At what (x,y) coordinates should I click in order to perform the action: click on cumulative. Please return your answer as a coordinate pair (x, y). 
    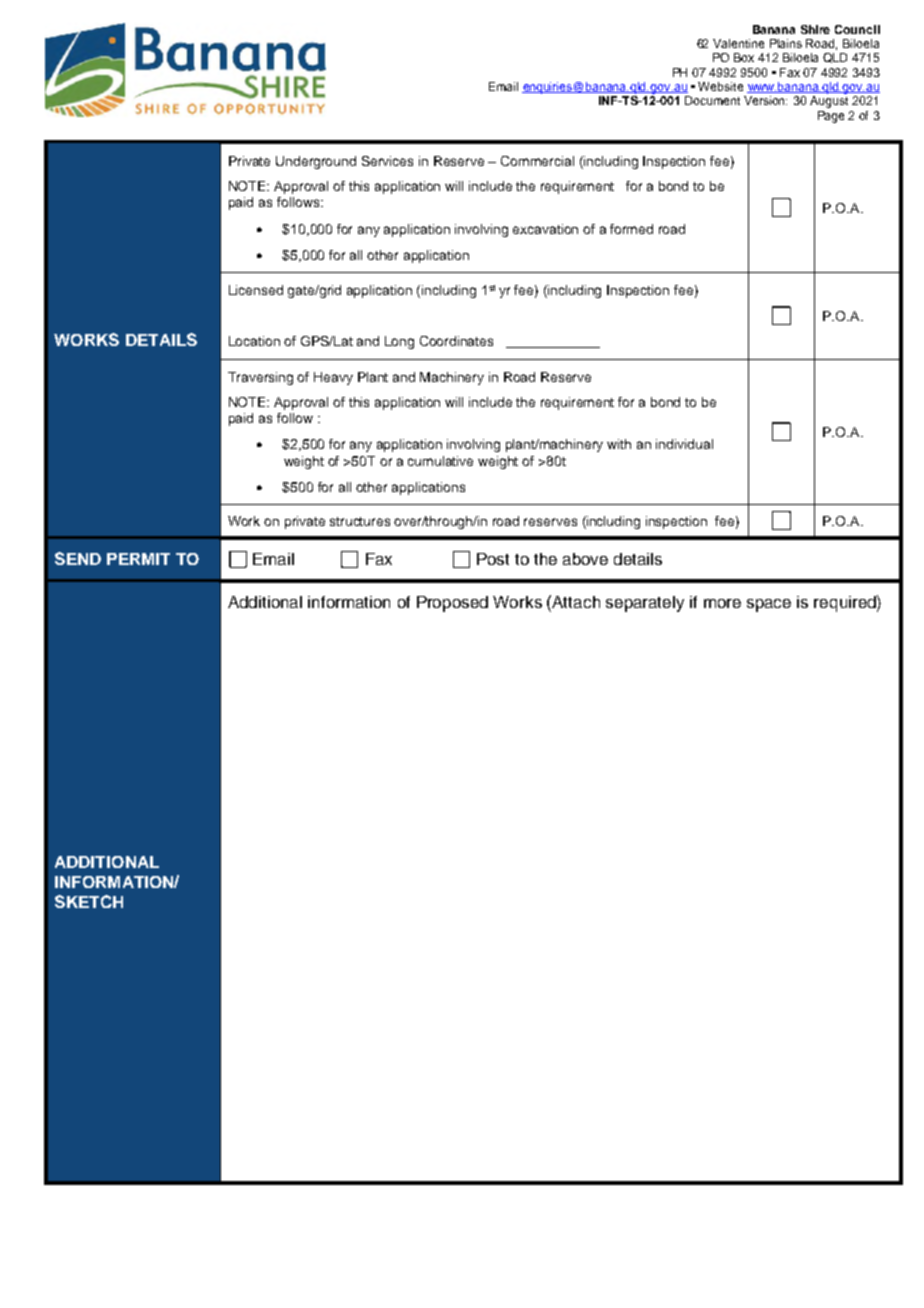
    Looking at the image, I should click on (440, 461).
